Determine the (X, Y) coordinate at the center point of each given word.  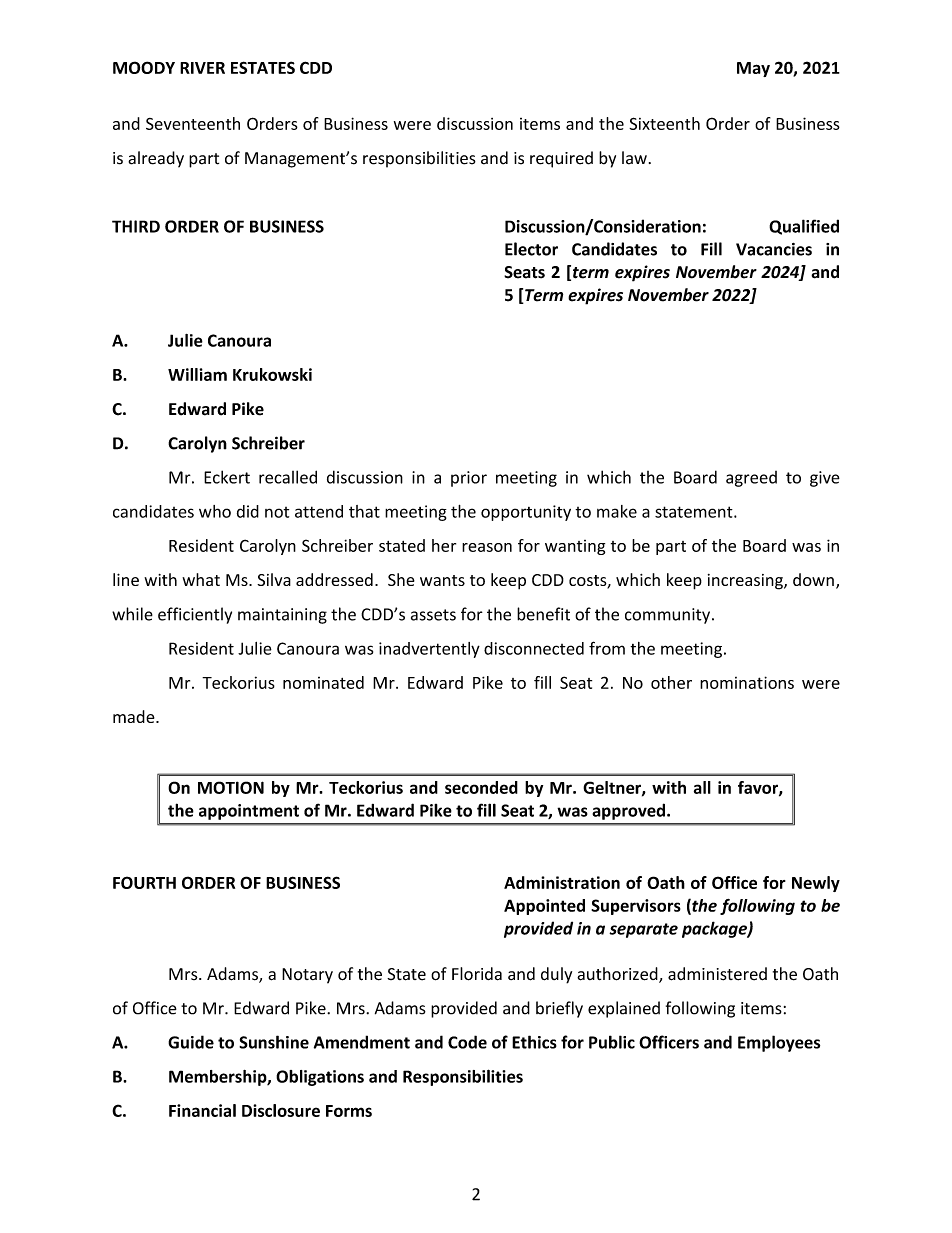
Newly (816, 884)
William (197, 374)
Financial (202, 1110)
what (201, 579)
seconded (481, 787)
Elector (531, 249)
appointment (249, 812)
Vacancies (774, 249)
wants (442, 580)
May (753, 69)
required (561, 159)
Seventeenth (193, 123)
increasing (746, 582)
